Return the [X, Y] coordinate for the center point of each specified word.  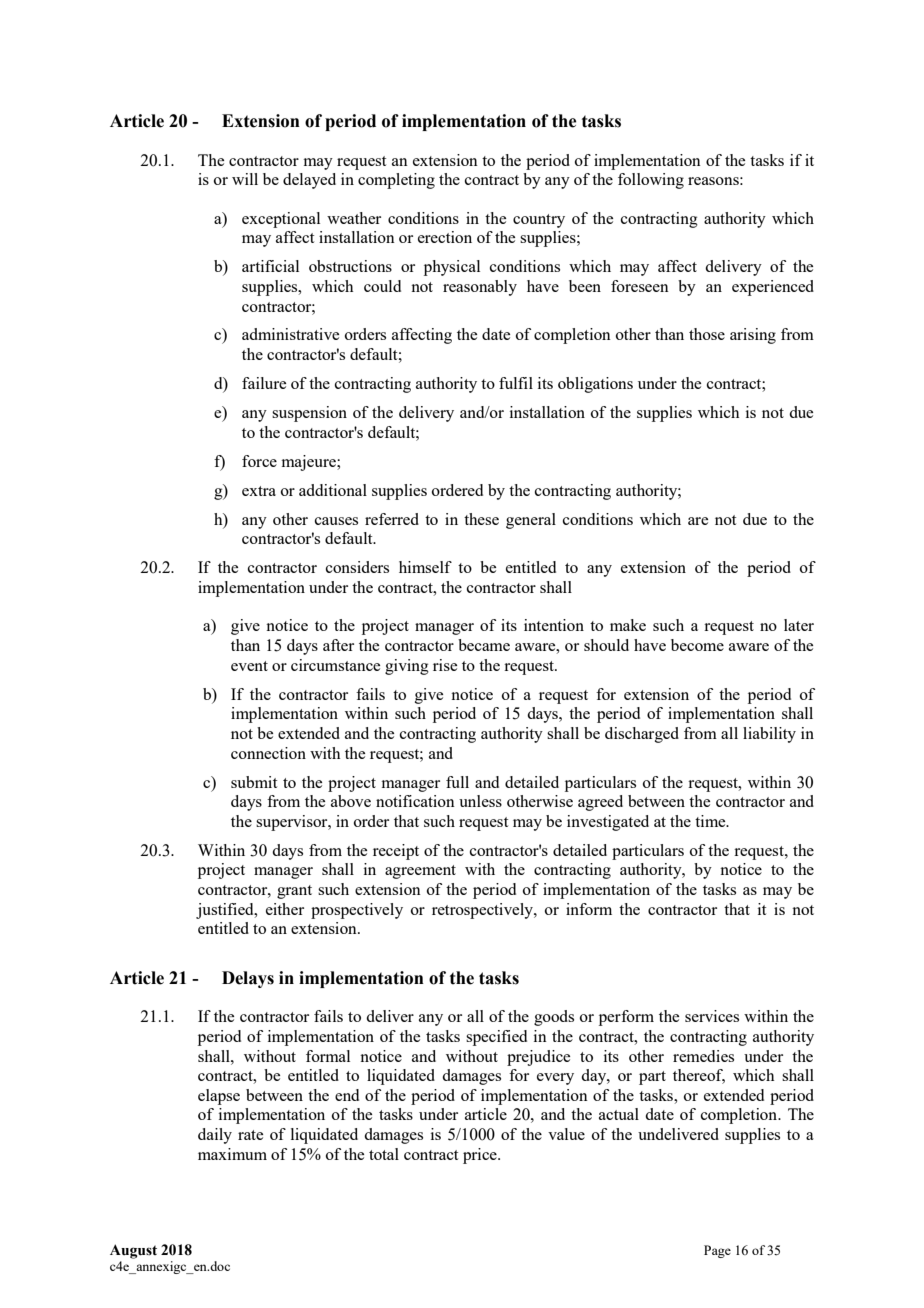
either [285, 909]
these [481, 519]
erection [445, 237]
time [711, 821]
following [651, 181]
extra [259, 491]
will [245, 179]
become [697, 645]
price [481, 1156]
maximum [232, 1154]
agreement [420, 872]
